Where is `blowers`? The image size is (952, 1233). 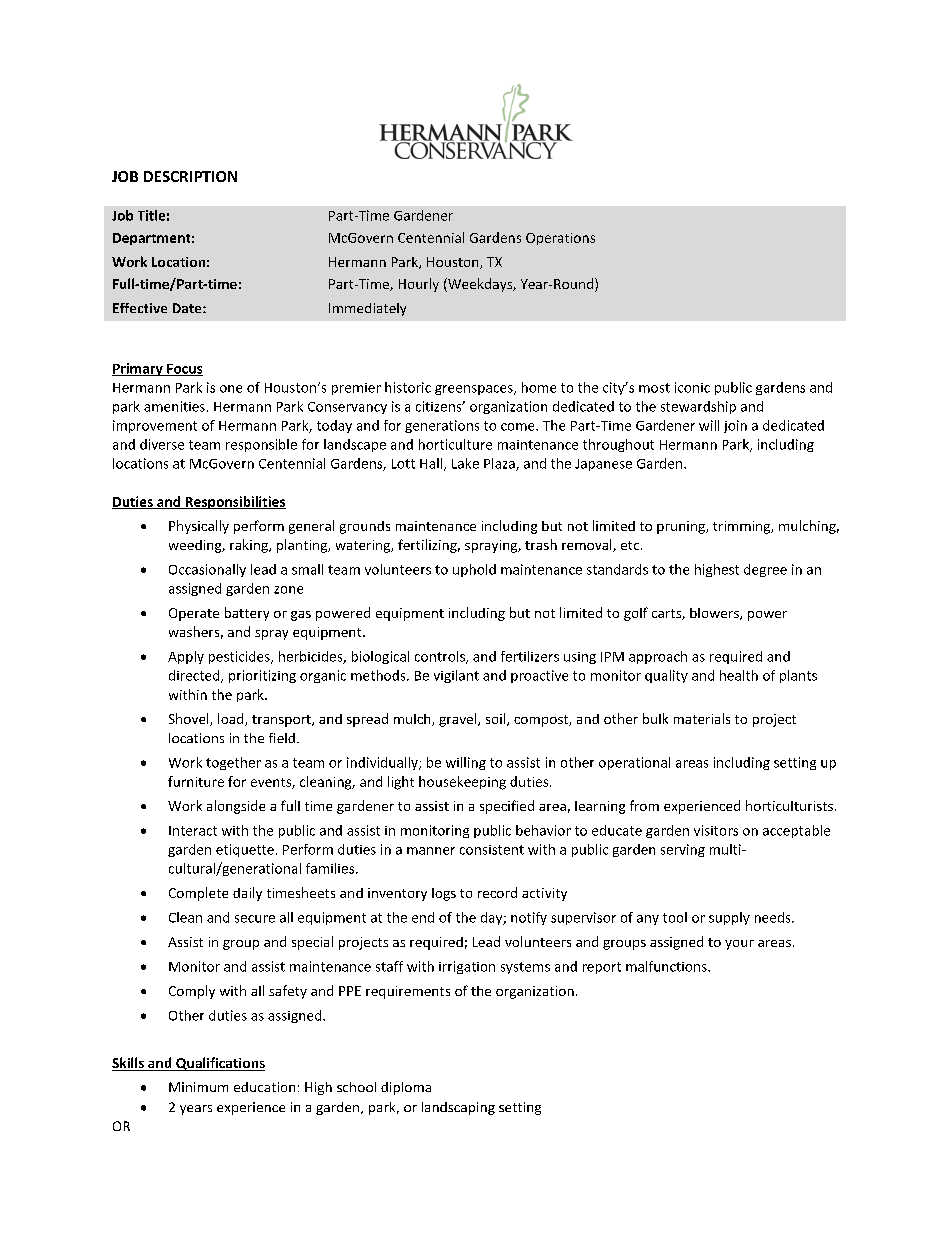
blowers is located at coordinates (715, 614).
